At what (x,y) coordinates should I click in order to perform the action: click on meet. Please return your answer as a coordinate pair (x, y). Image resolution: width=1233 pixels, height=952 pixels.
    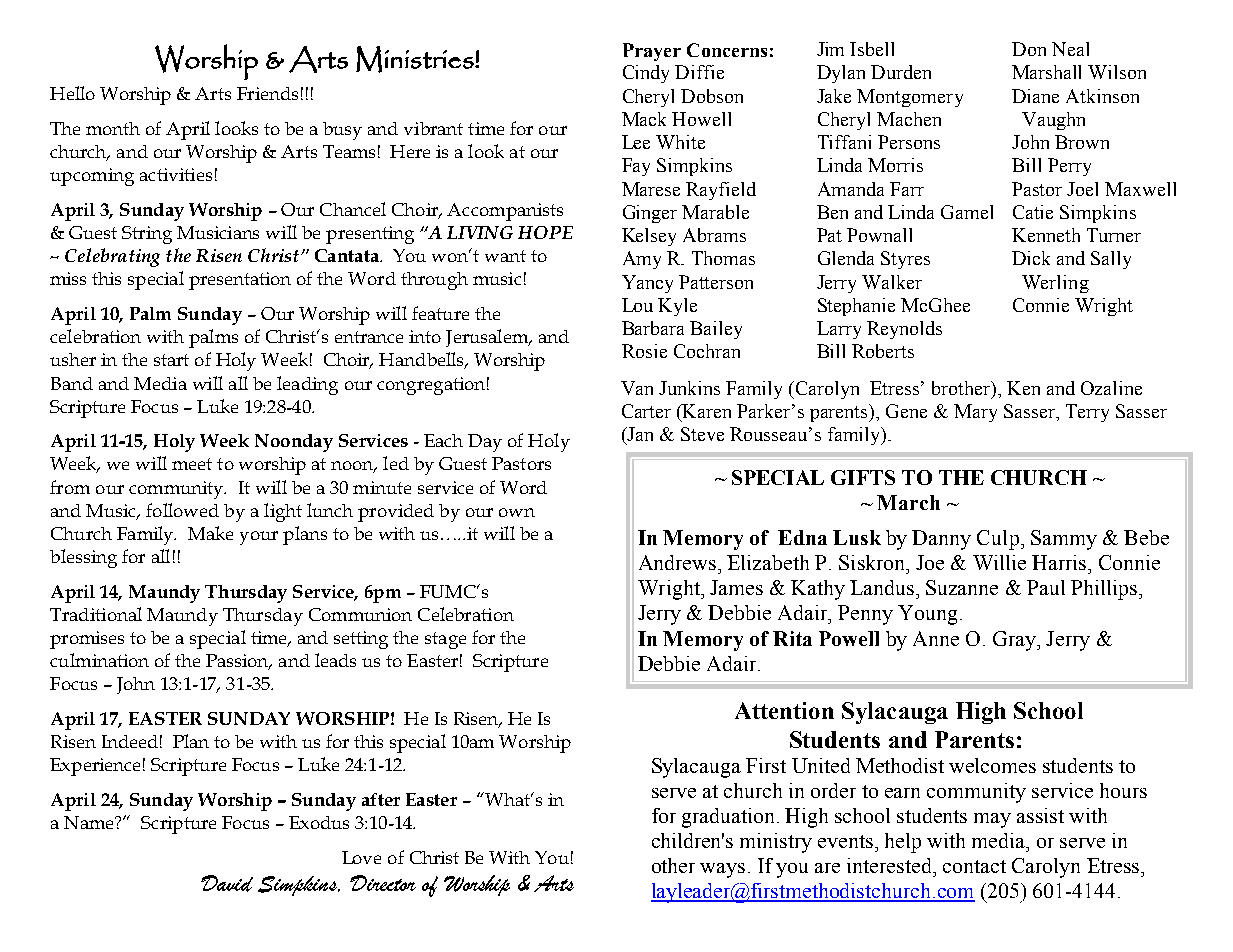
    Looking at the image, I should click on (192, 464).
